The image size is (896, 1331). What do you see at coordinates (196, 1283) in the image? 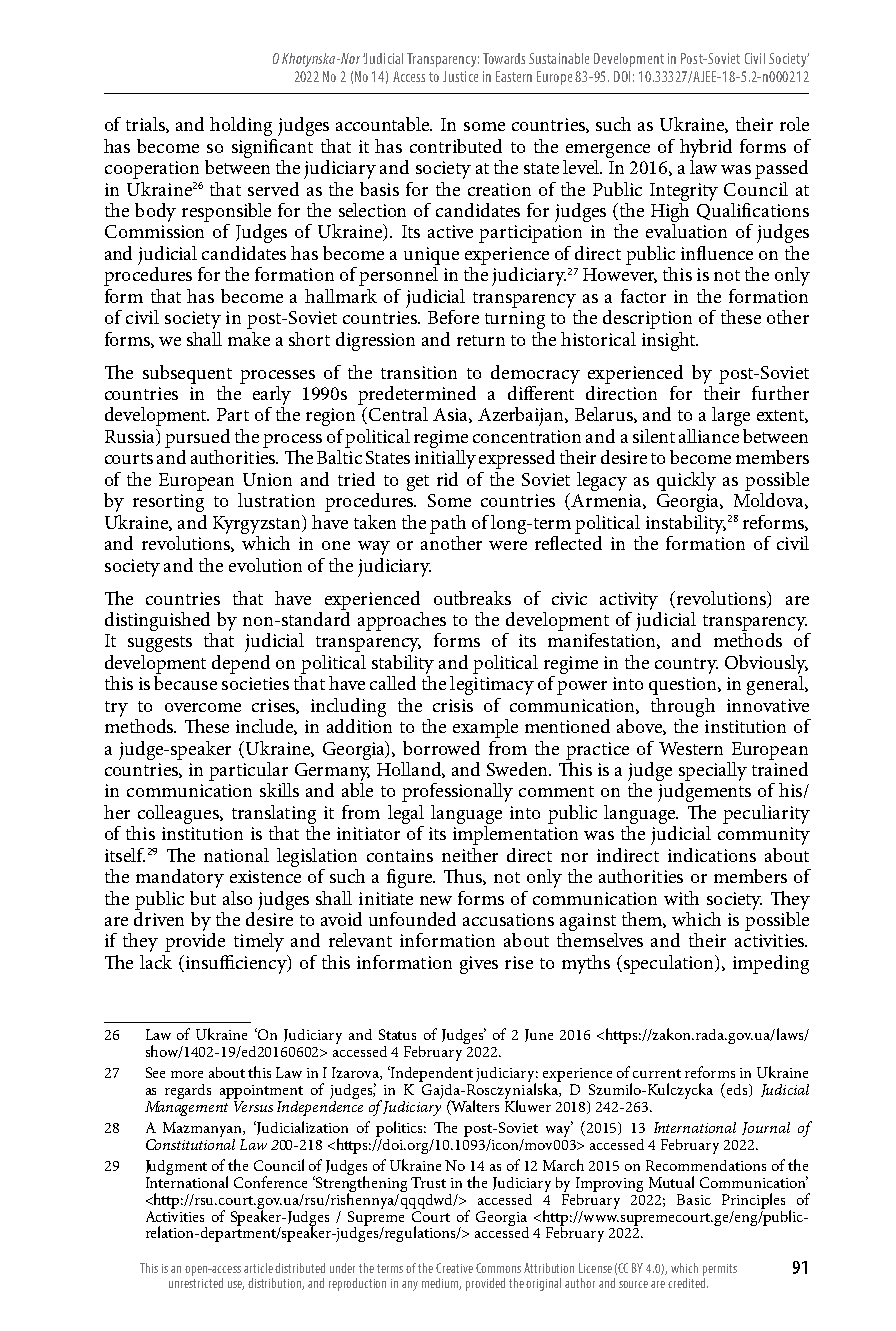
I see `unrestricted` at bounding box center [196, 1283].
